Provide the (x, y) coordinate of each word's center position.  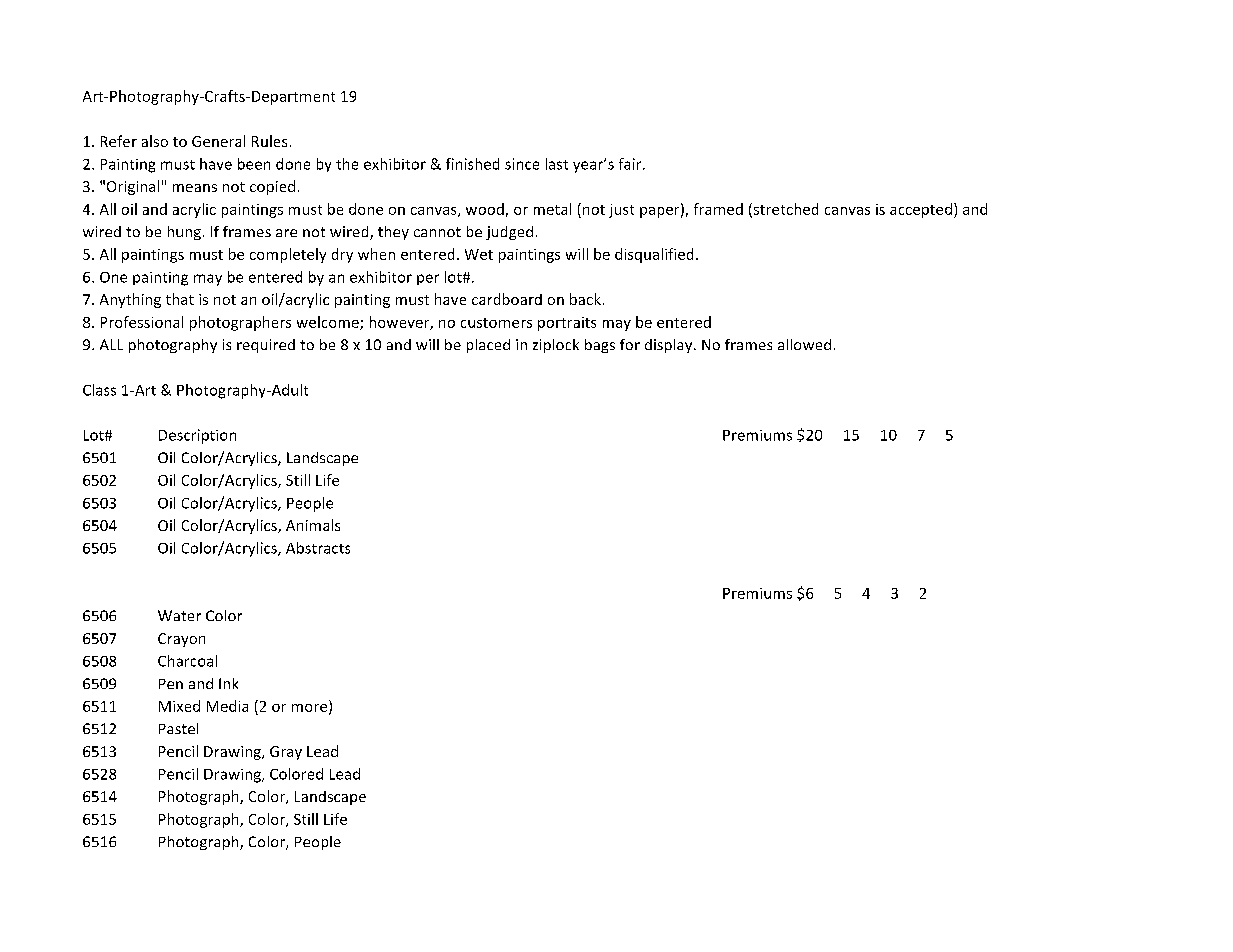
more (311, 709)
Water (179, 615)
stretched (784, 210)
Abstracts (318, 548)
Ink (228, 683)
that (180, 299)
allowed (804, 344)
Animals (313, 525)
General (218, 141)
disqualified (654, 255)
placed (488, 346)
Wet (479, 254)
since (522, 164)
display (670, 346)
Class (99, 390)
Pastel (178, 728)
